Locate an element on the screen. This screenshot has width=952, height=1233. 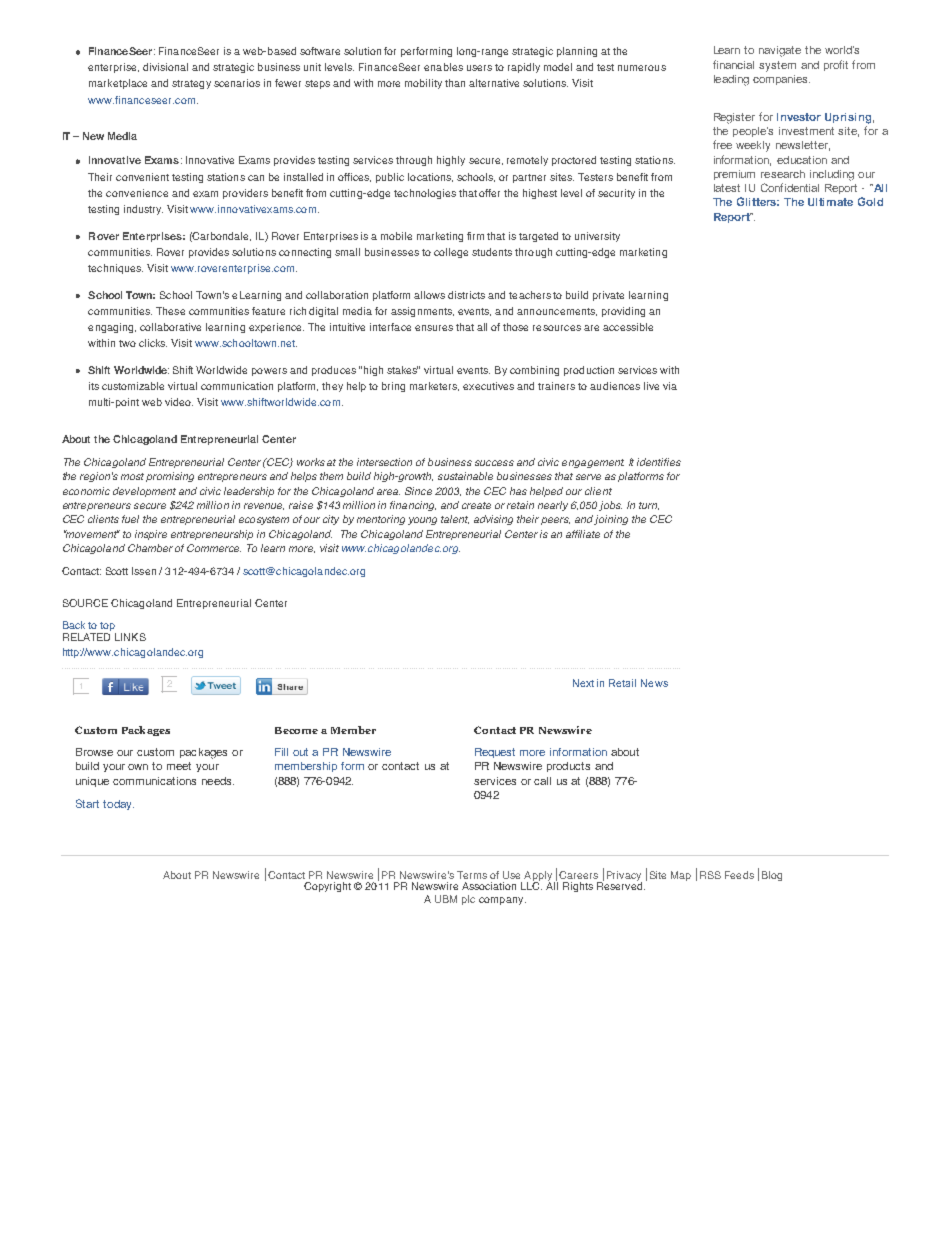
divisional is located at coordinates (165, 67).
